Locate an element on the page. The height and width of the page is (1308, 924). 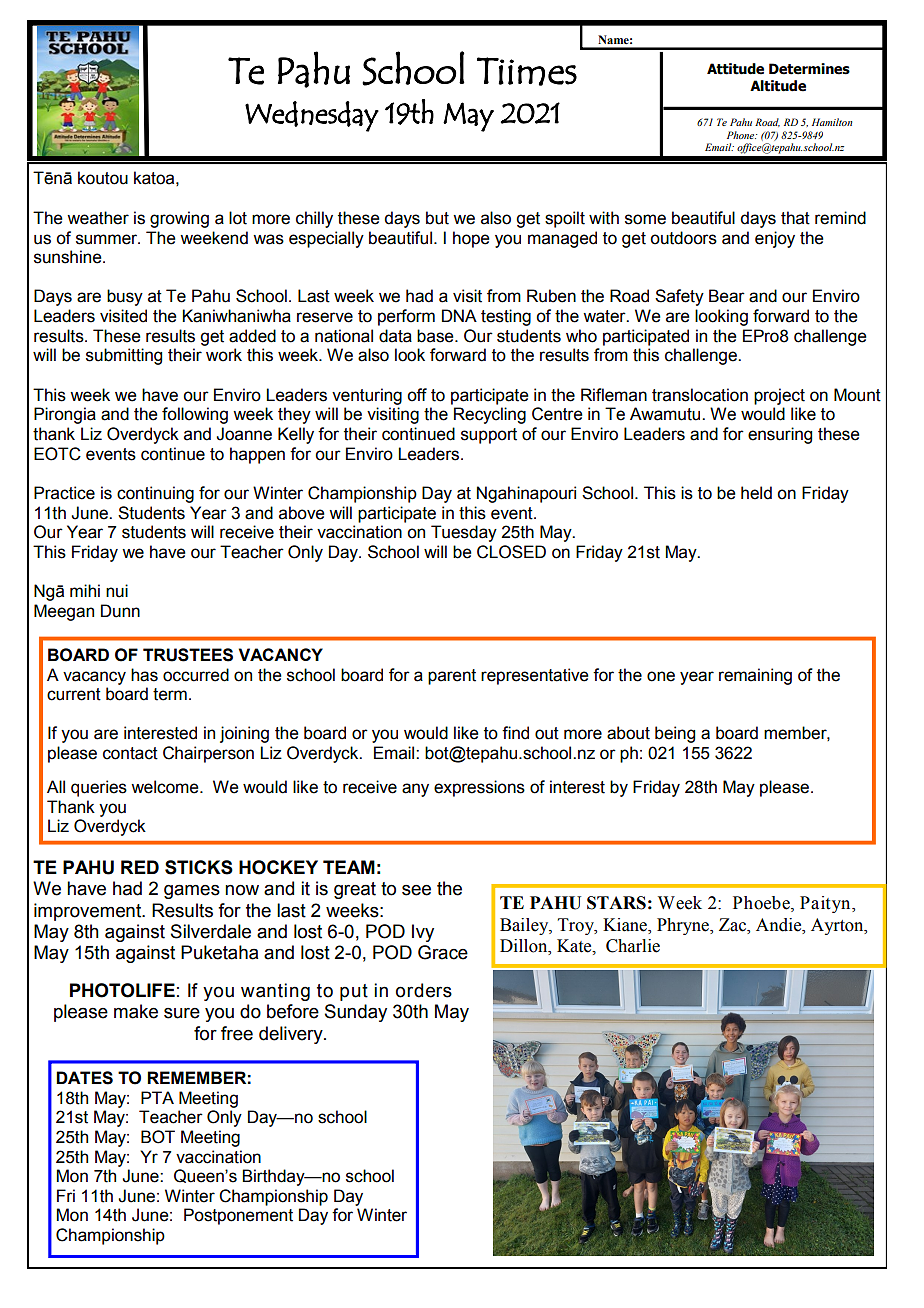
Wednesday is located at coordinates (312, 116).
